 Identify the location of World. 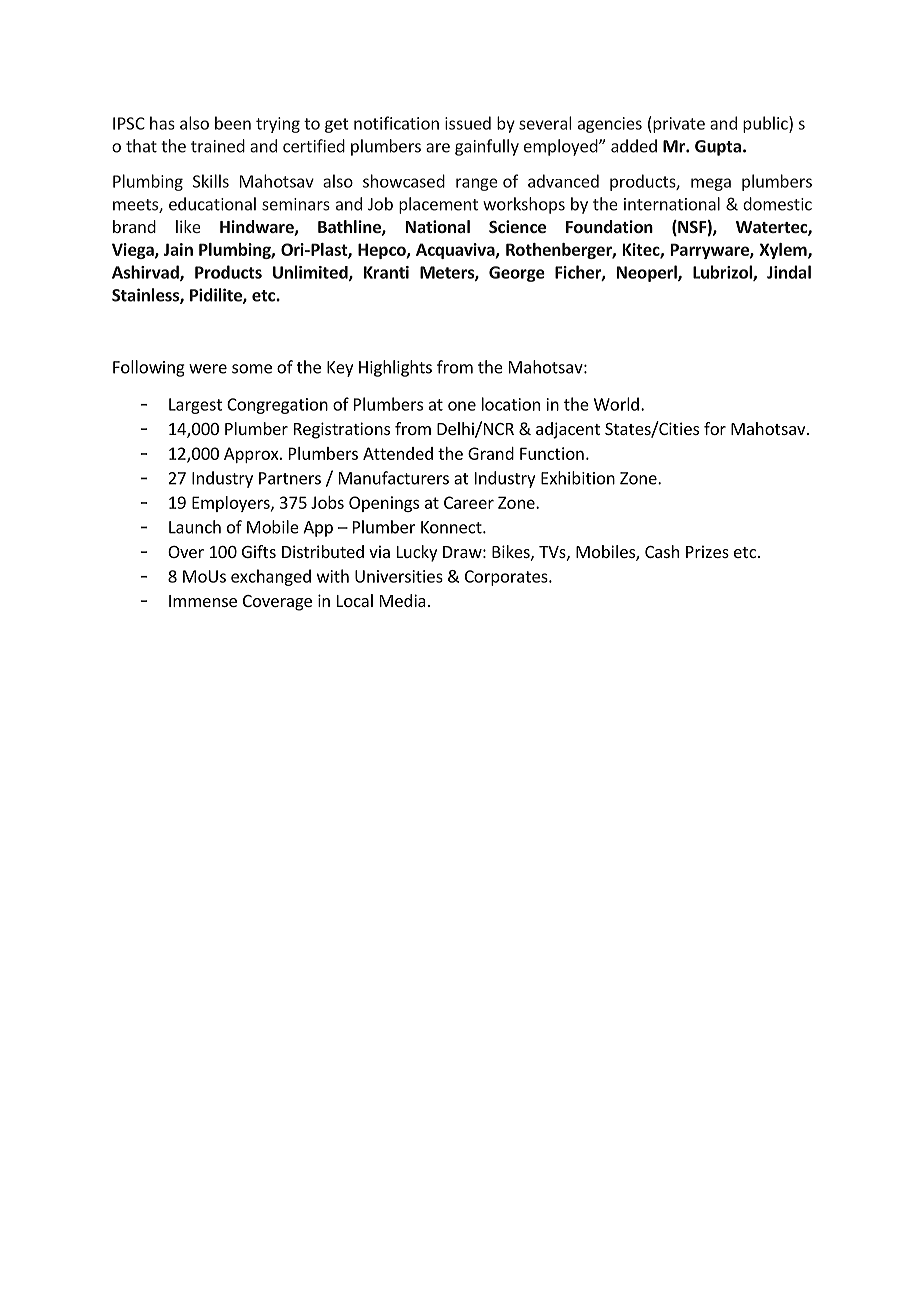
(616, 404).
